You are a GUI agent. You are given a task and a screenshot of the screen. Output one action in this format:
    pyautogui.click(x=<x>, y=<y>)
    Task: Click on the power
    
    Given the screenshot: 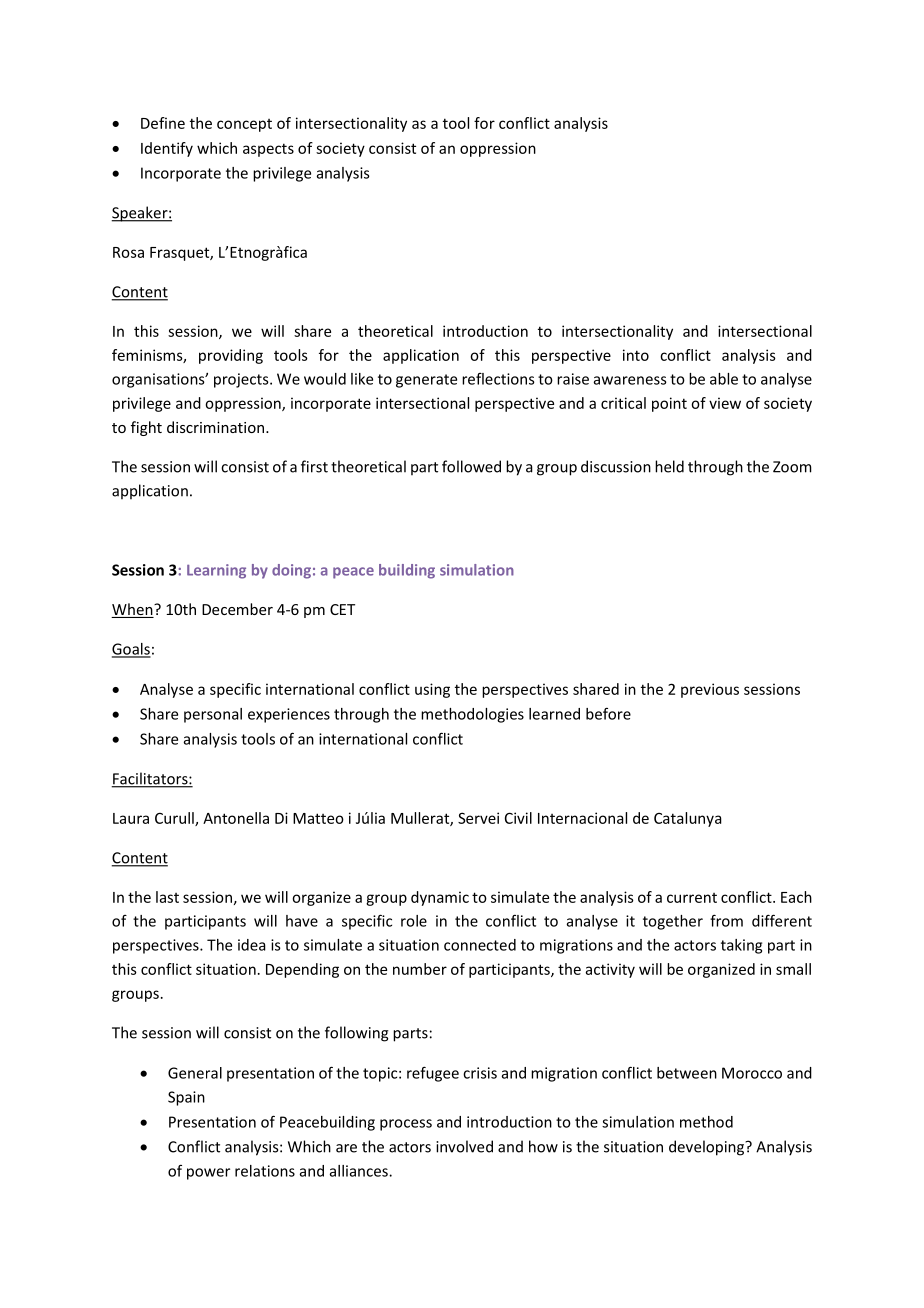 What is the action you would take?
    pyautogui.click(x=208, y=1174)
